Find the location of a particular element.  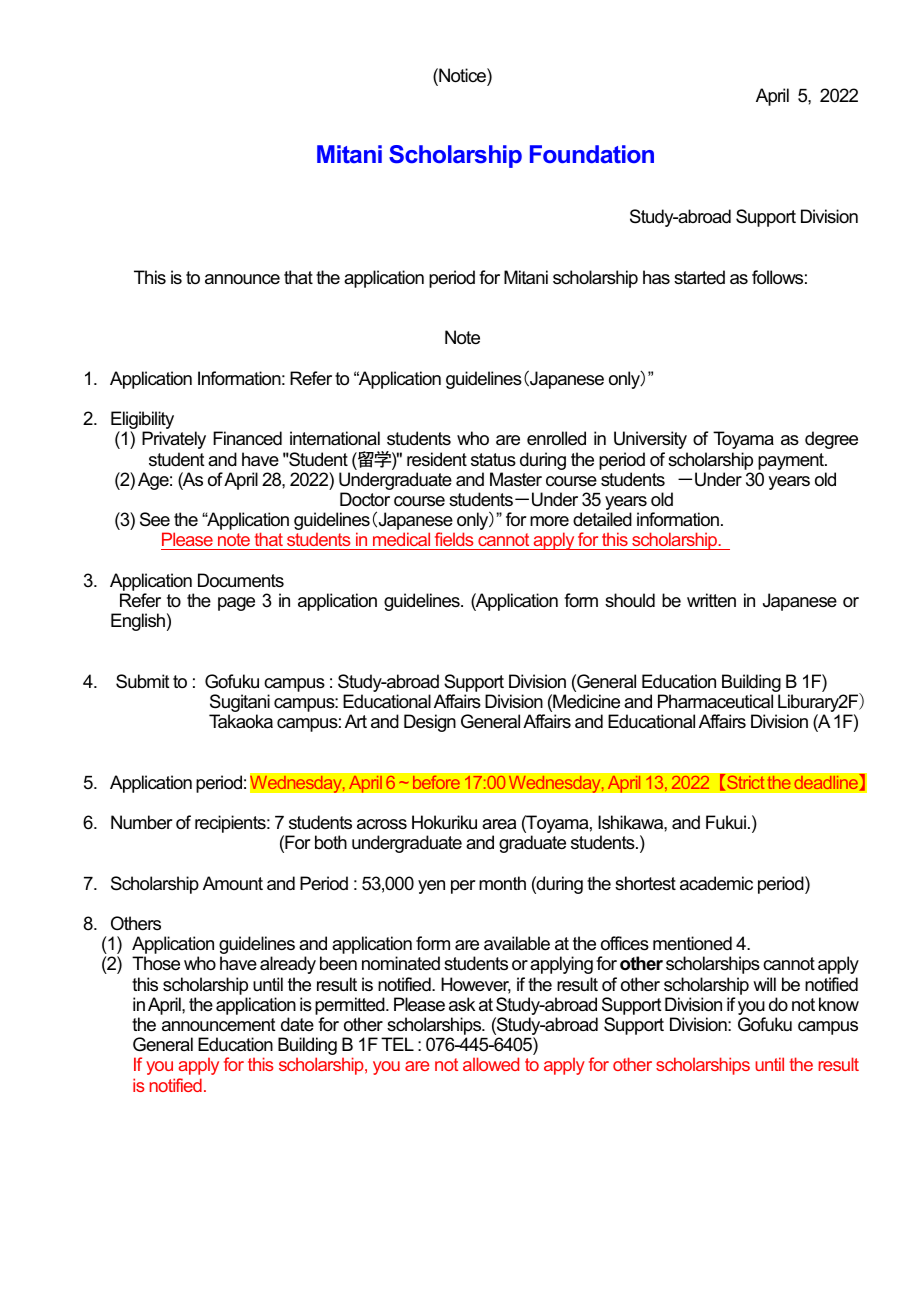

Foundation is located at coordinates (592, 154).
